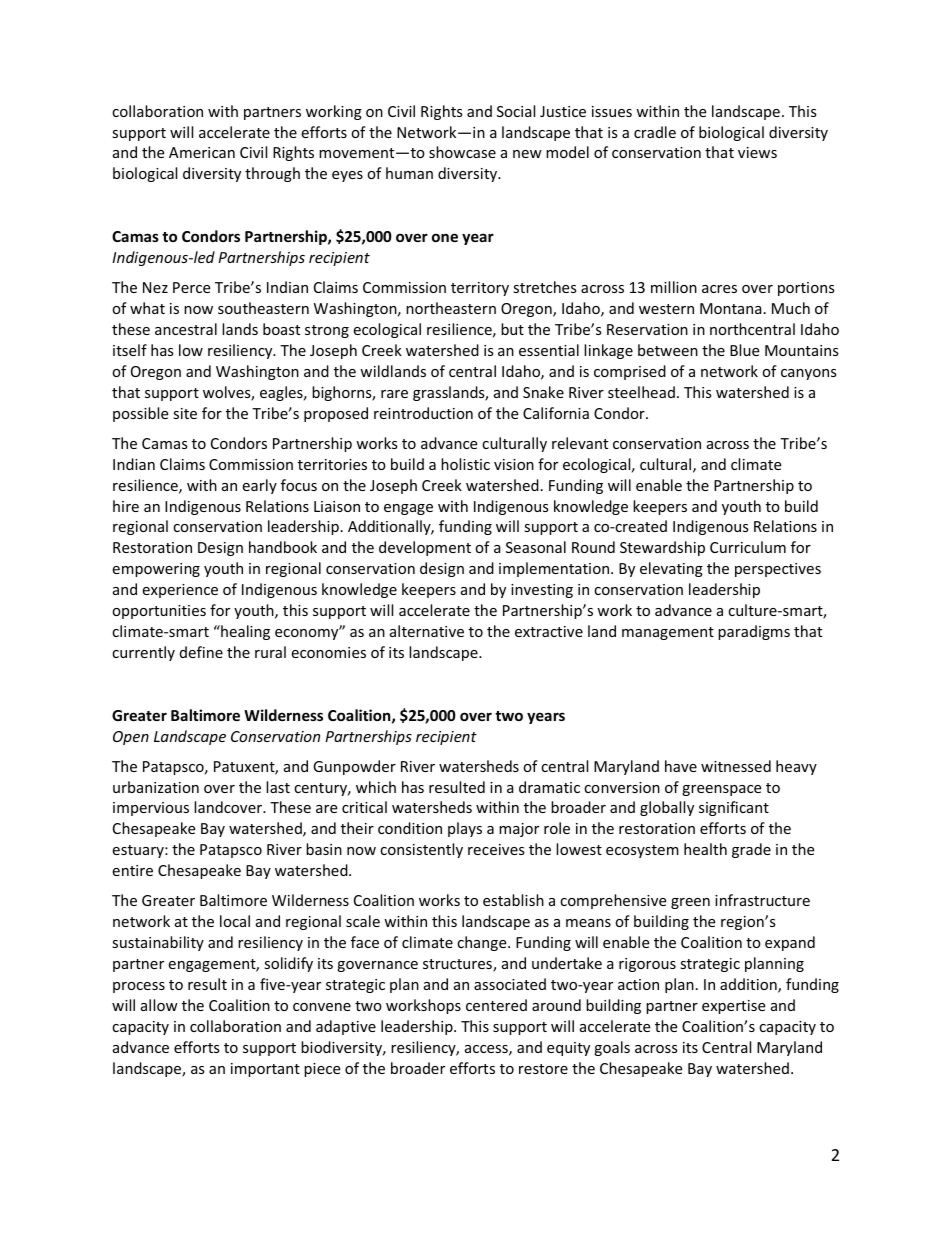  What do you see at coordinates (496, 1005) in the document?
I see `centered` at bounding box center [496, 1005].
